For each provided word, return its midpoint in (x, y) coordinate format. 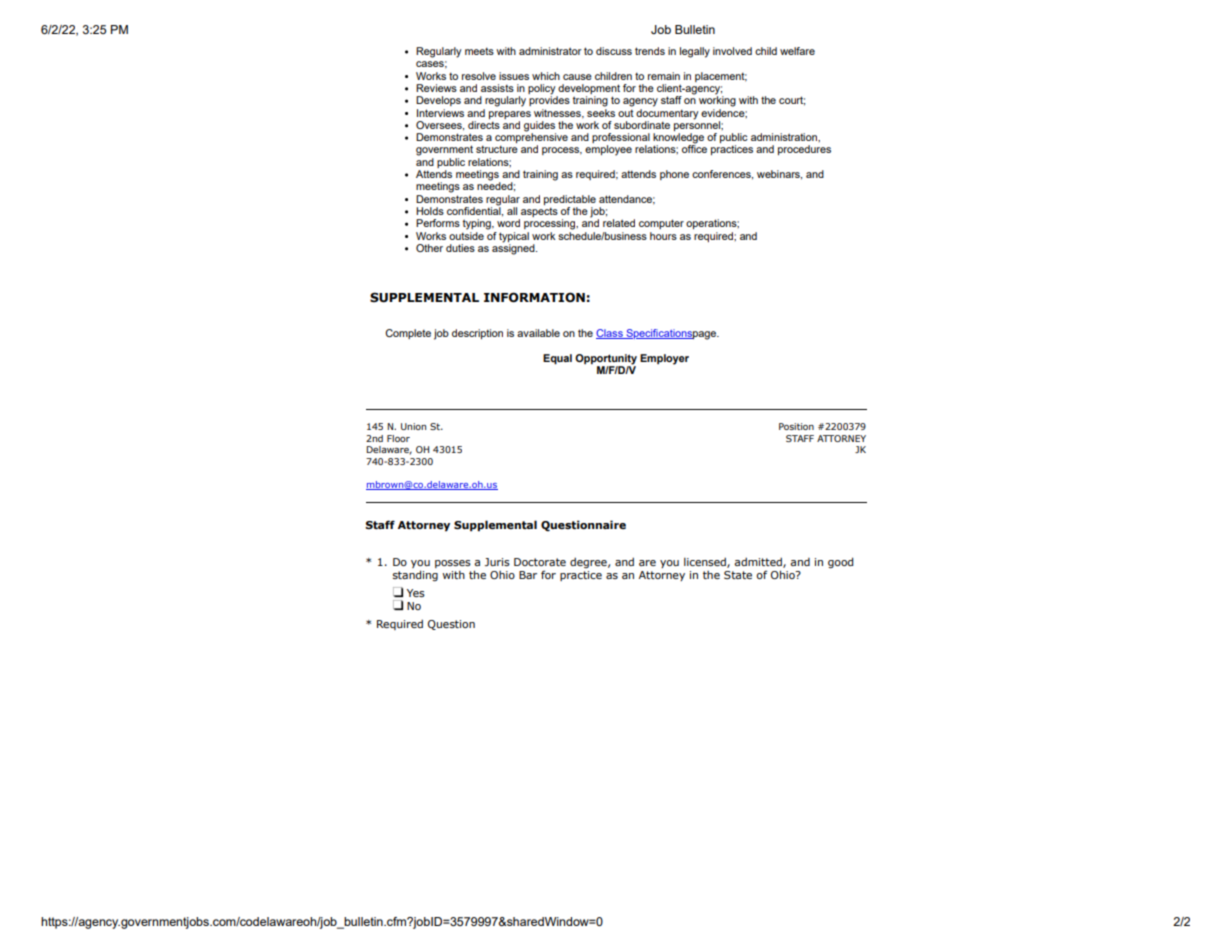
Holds (430, 211)
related (619, 223)
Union (413, 426)
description (477, 334)
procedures (804, 150)
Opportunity (606, 360)
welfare (797, 51)
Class (610, 334)
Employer (664, 359)
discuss (614, 51)
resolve (479, 76)
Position (796, 426)
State (738, 575)
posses (453, 564)
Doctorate (540, 562)
